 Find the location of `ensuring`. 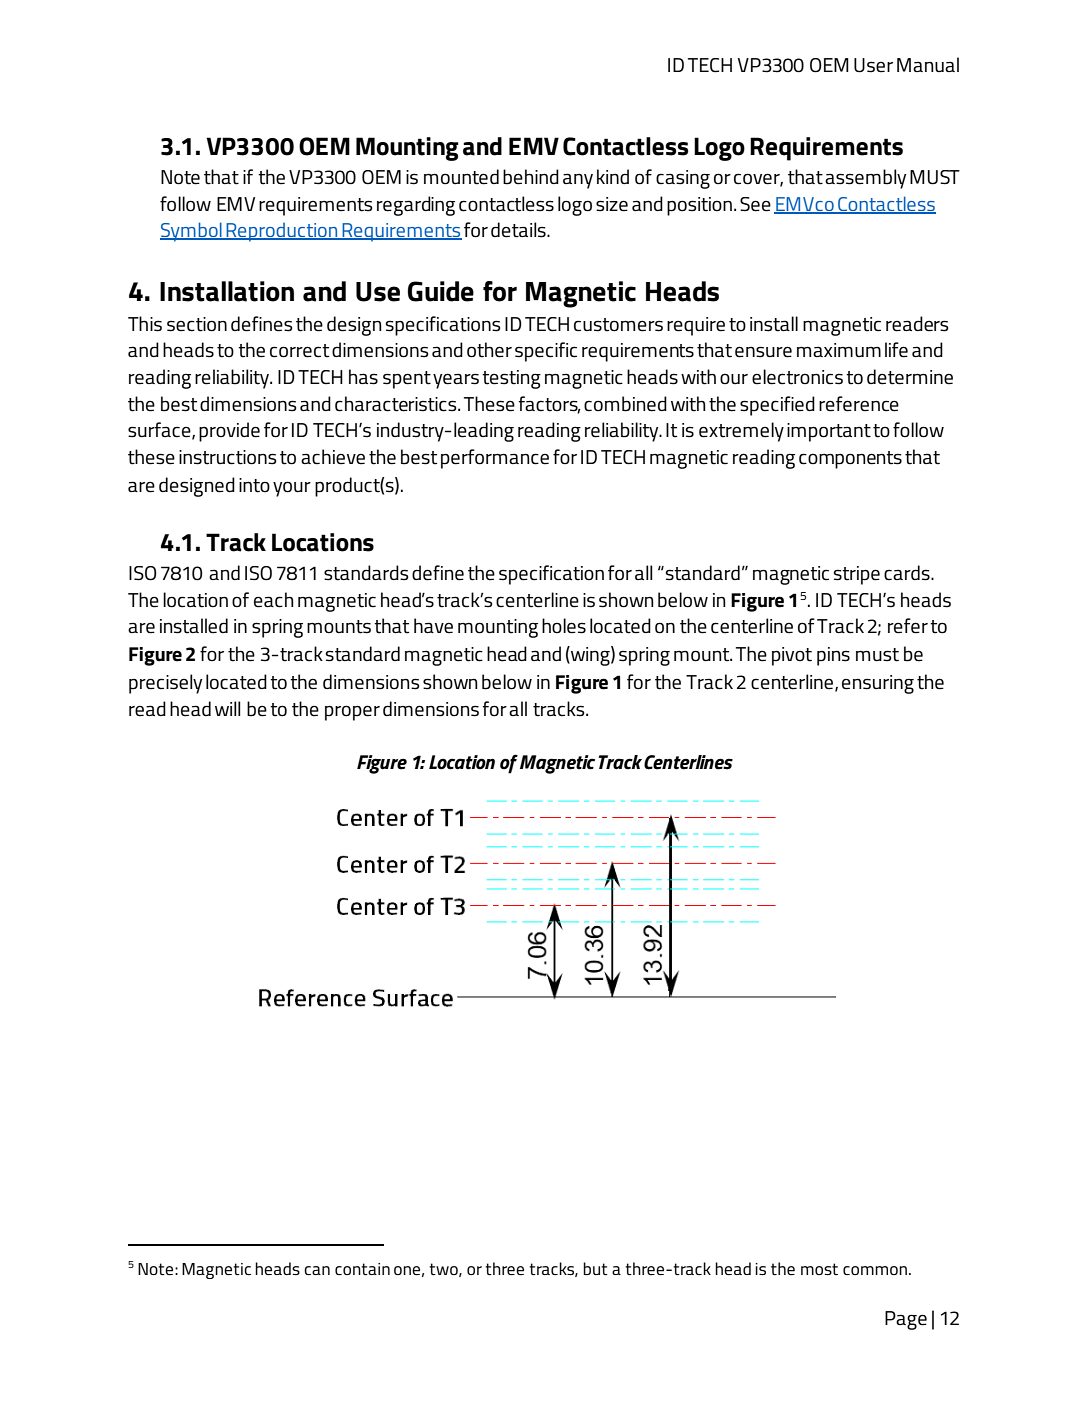

ensuring is located at coordinates (878, 684).
